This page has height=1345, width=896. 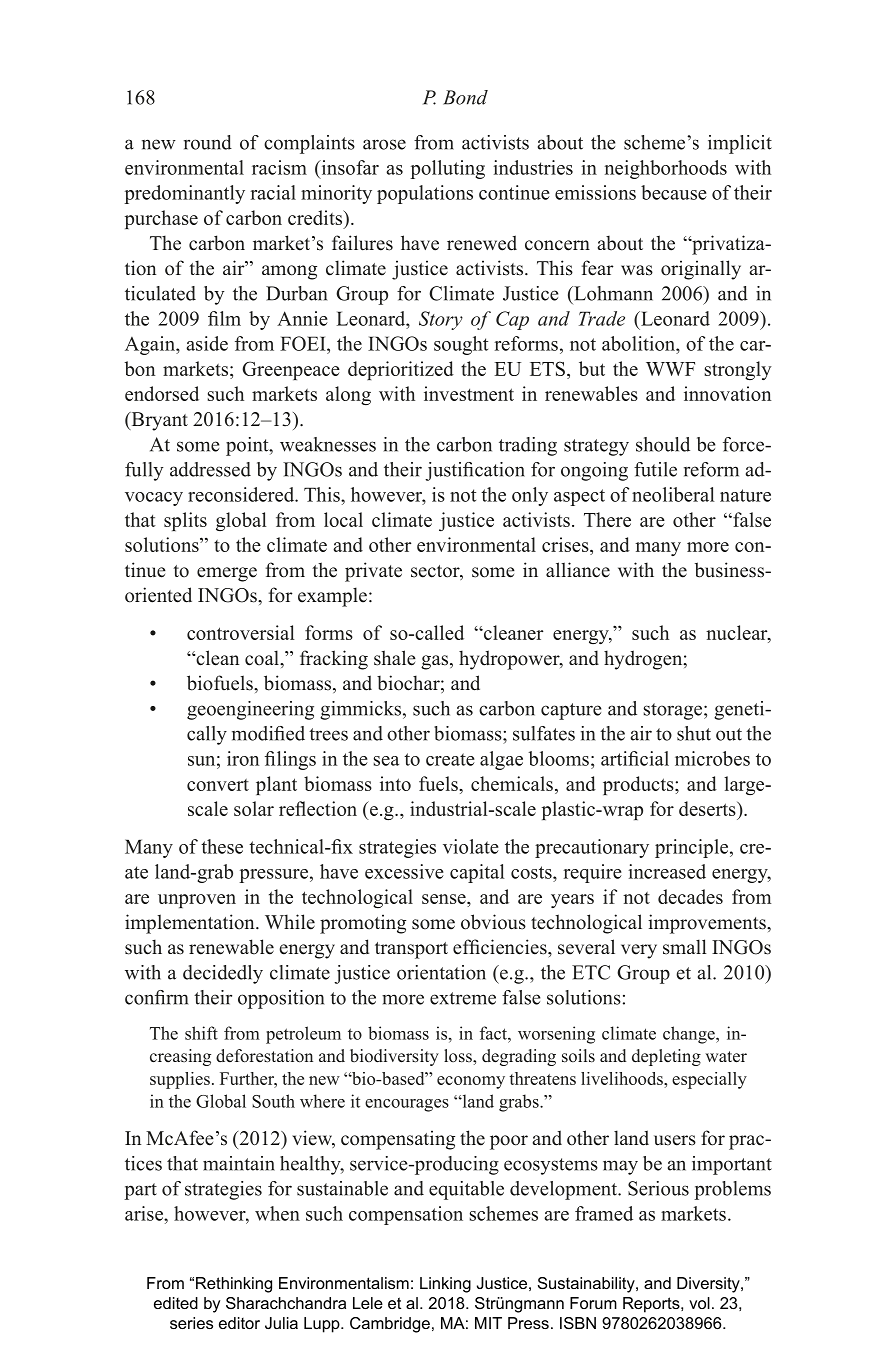 What do you see at coordinates (208, 142) in the page?
I see `round` at bounding box center [208, 142].
